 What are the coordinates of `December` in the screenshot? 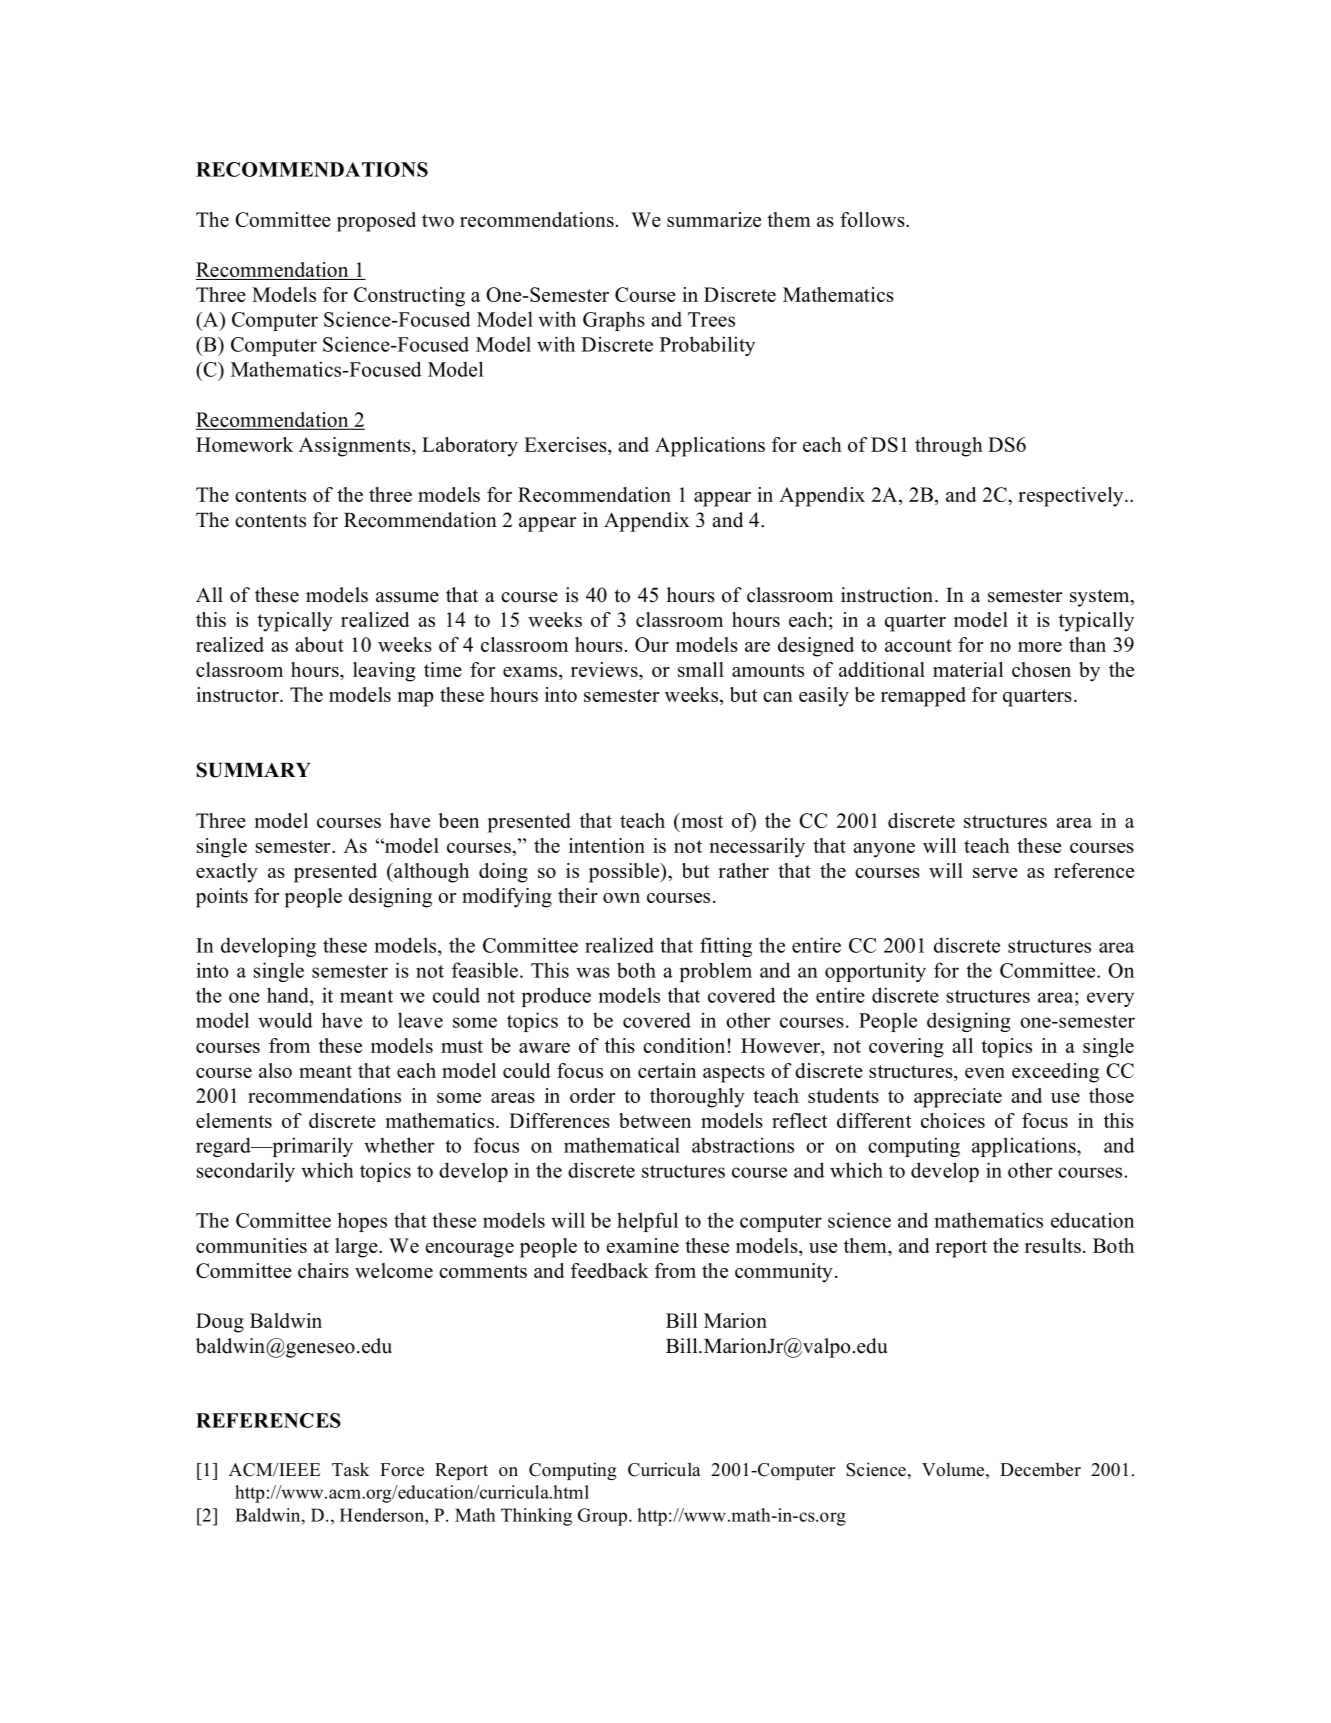 It's located at (1040, 1470).
